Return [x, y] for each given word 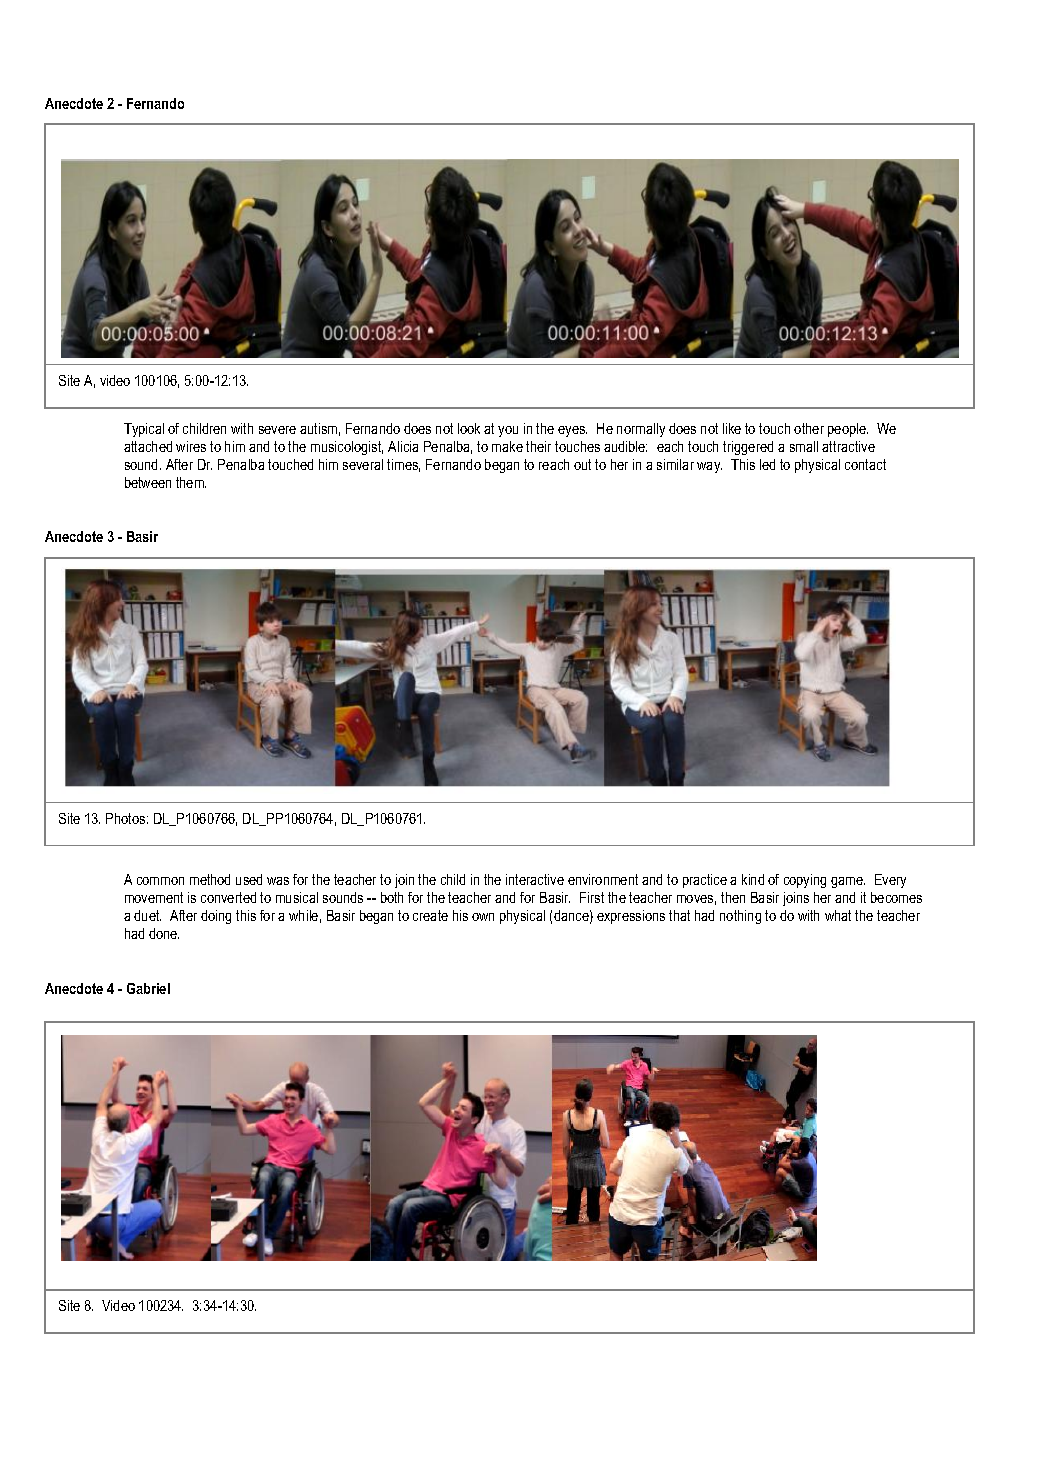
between [148, 482]
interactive [535, 879]
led [767, 464]
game [848, 882]
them [191, 482]
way [709, 467]
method [210, 879]
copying [805, 881]
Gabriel [148, 988]
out [582, 464]
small [804, 446]
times [403, 465]
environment [603, 879]
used [249, 879]
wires [191, 446]
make [507, 446]
